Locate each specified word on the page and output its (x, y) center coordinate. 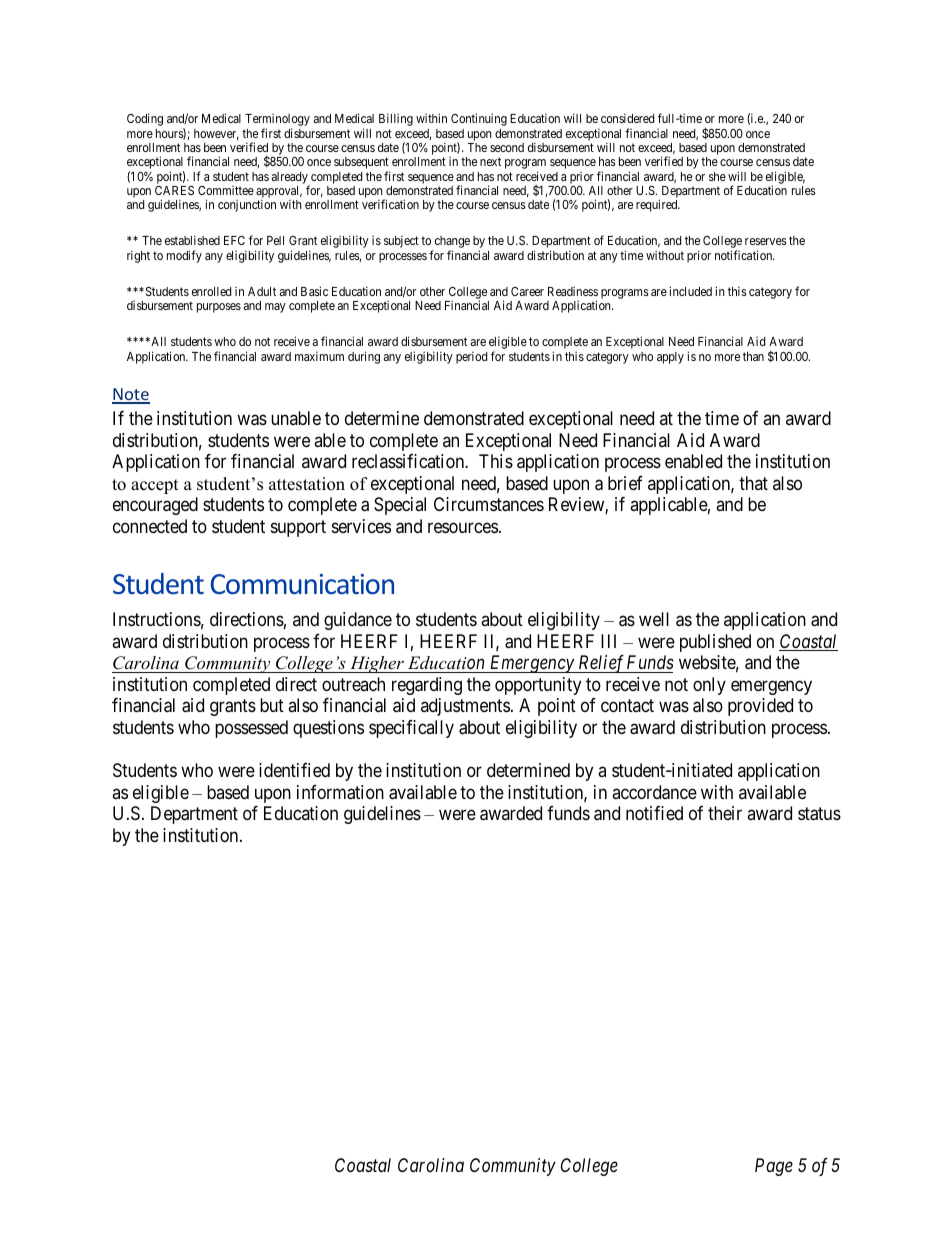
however (216, 134)
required (658, 205)
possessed (251, 729)
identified (294, 770)
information (340, 792)
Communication (302, 584)
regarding (427, 686)
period (471, 357)
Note (131, 395)
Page (774, 1167)
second (507, 147)
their (725, 813)
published (715, 643)
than (753, 356)
